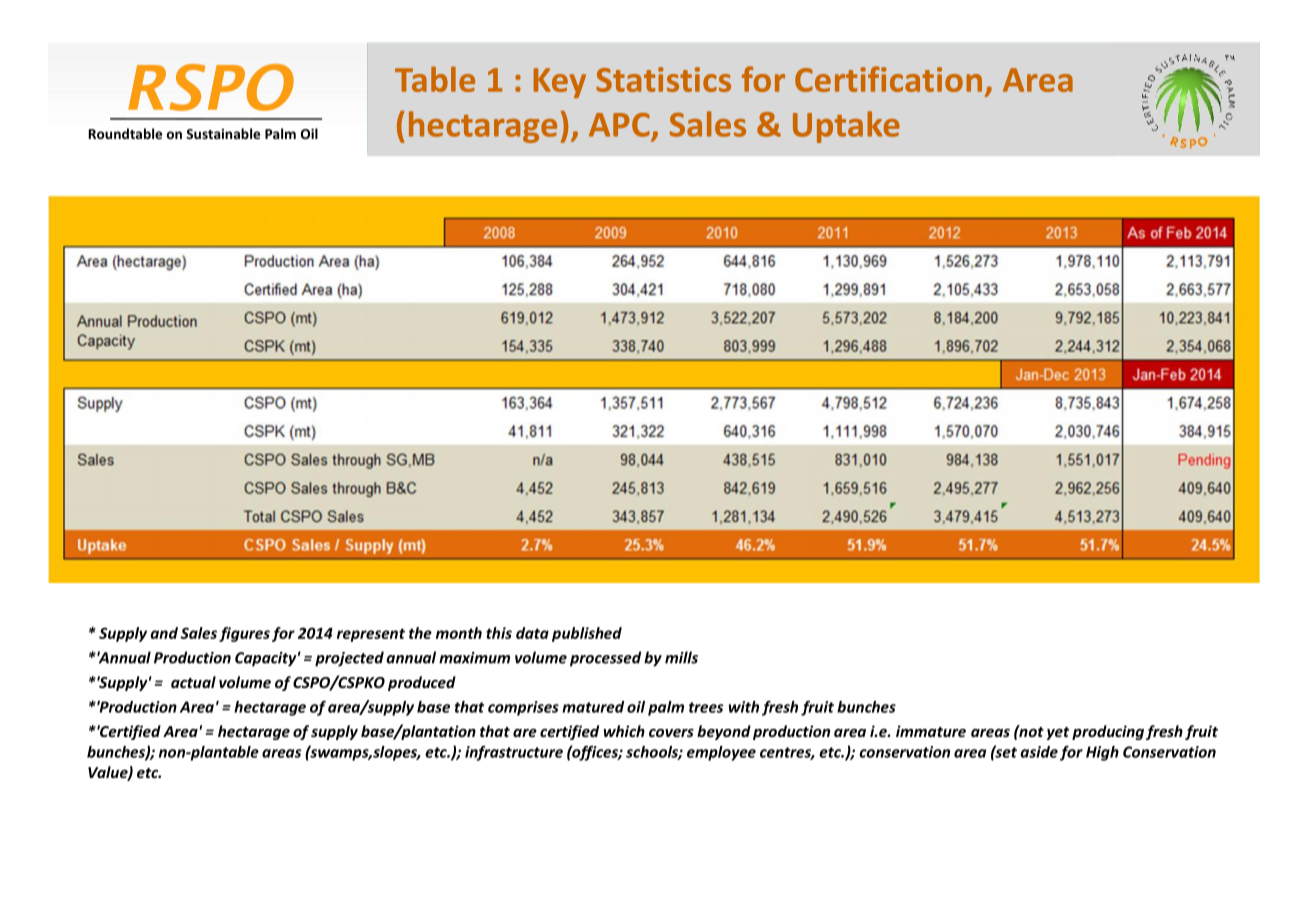  Describe the element at coordinates (624, 731) in the document. I see `which` at that location.
